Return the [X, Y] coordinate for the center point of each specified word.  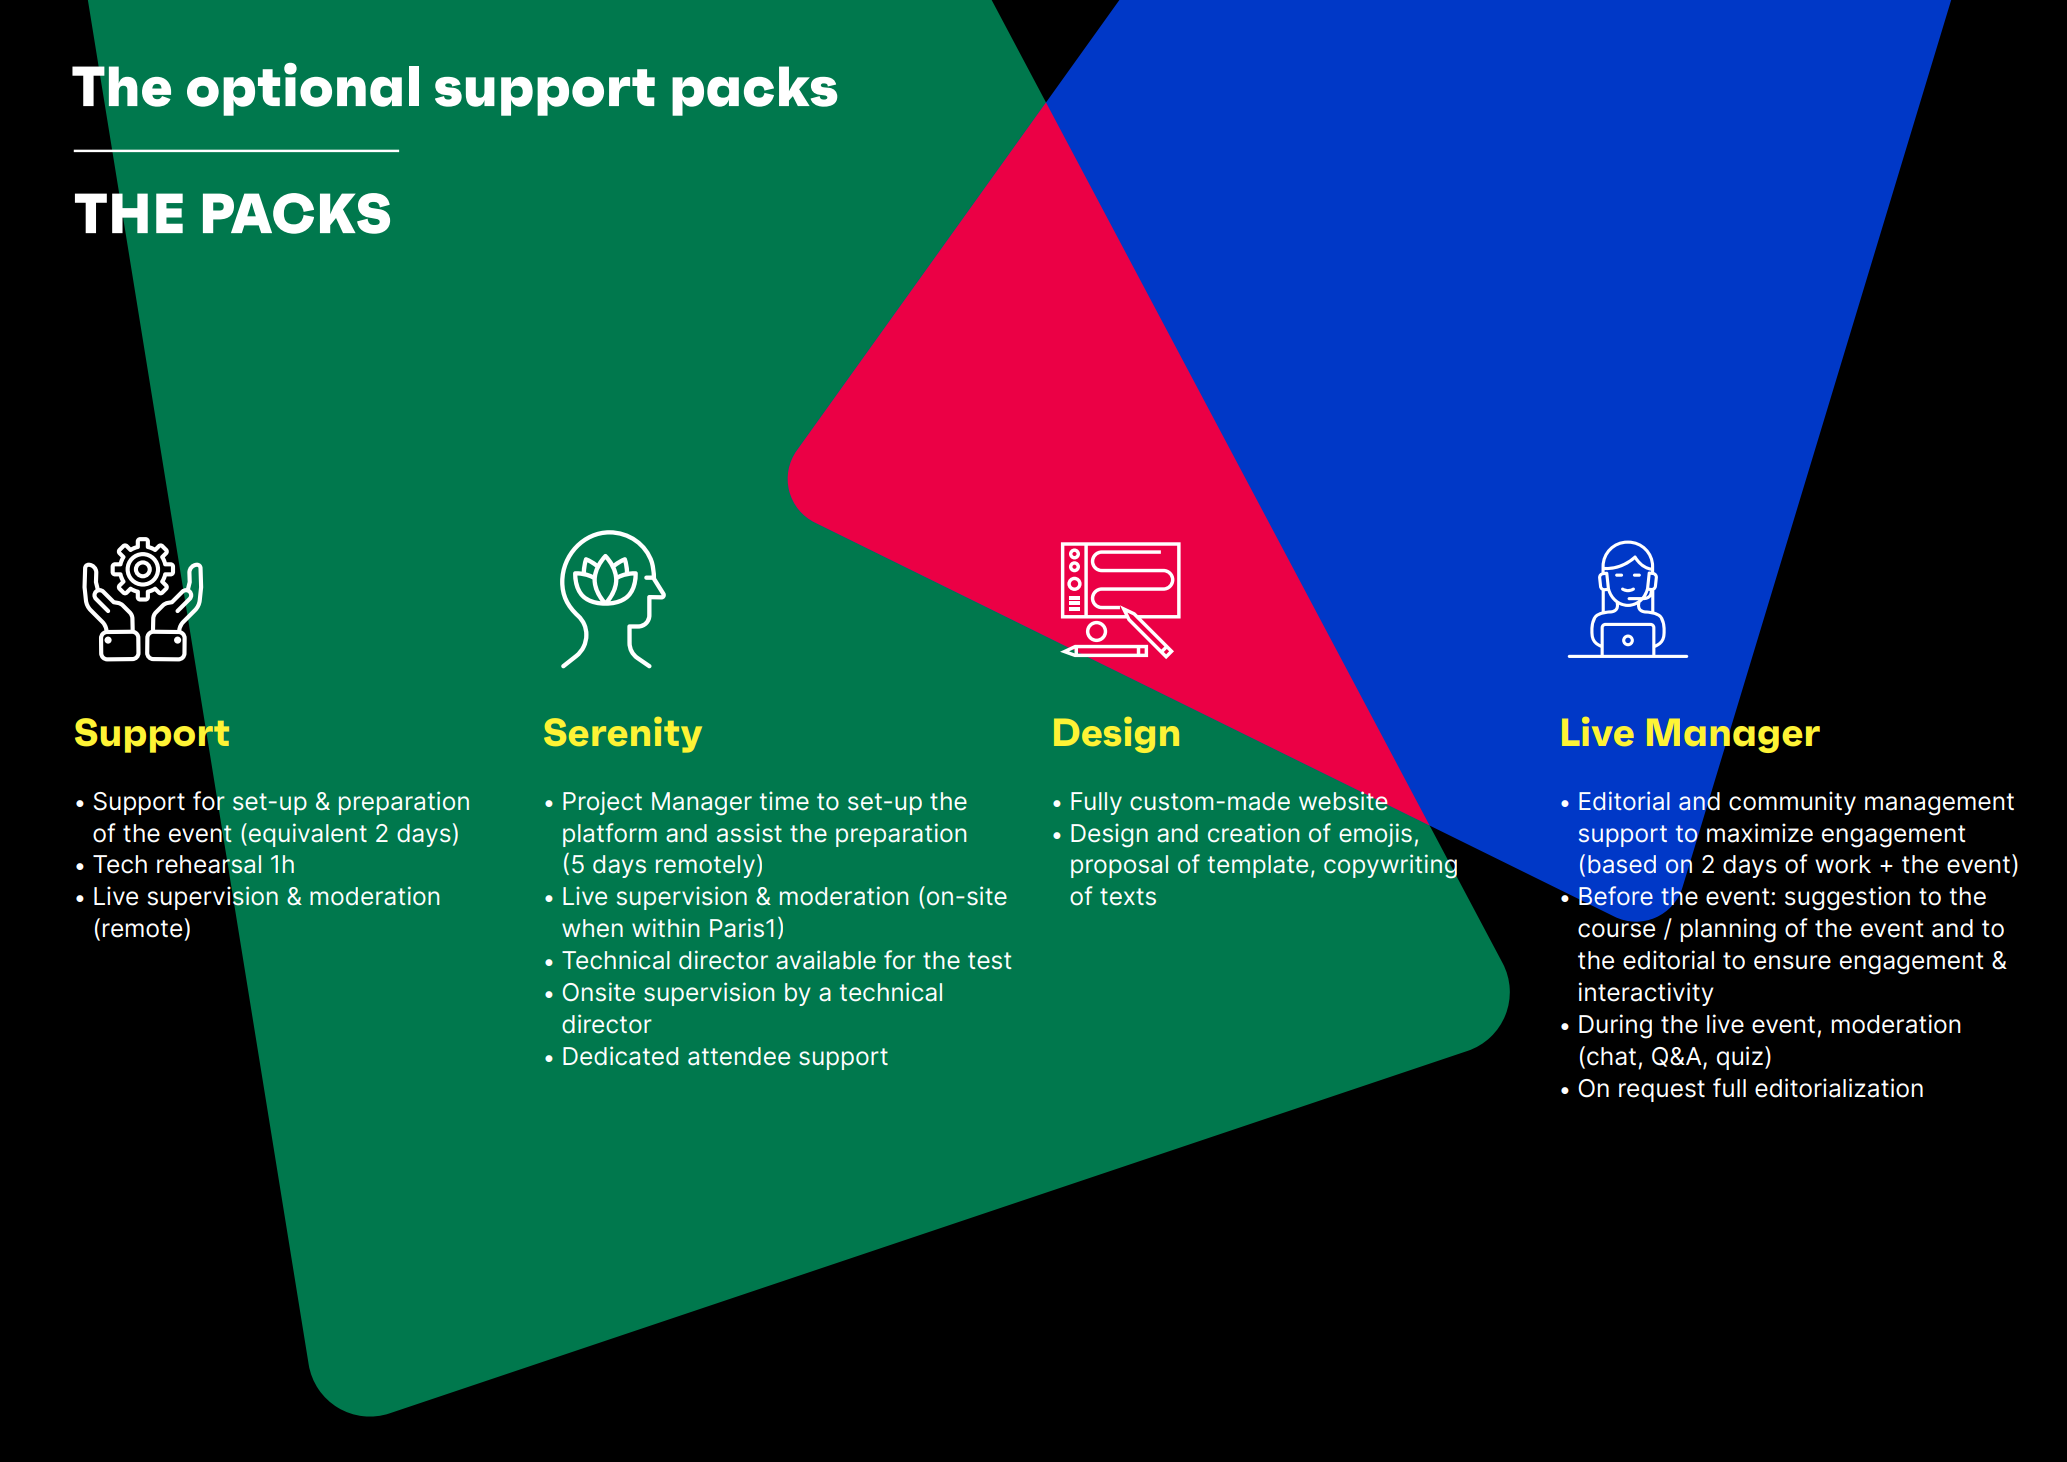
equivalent [308, 835]
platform [610, 835]
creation [1254, 833]
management [1939, 804]
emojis [1375, 835]
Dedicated [620, 1056]
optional [303, 89]
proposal [1119, 866]
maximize [1760, 833]
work [1843, 864]
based [1622, 864]
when [592, 928]
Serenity [623, 735]
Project [602, 803]
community [1792, 803]
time [784, 801]
